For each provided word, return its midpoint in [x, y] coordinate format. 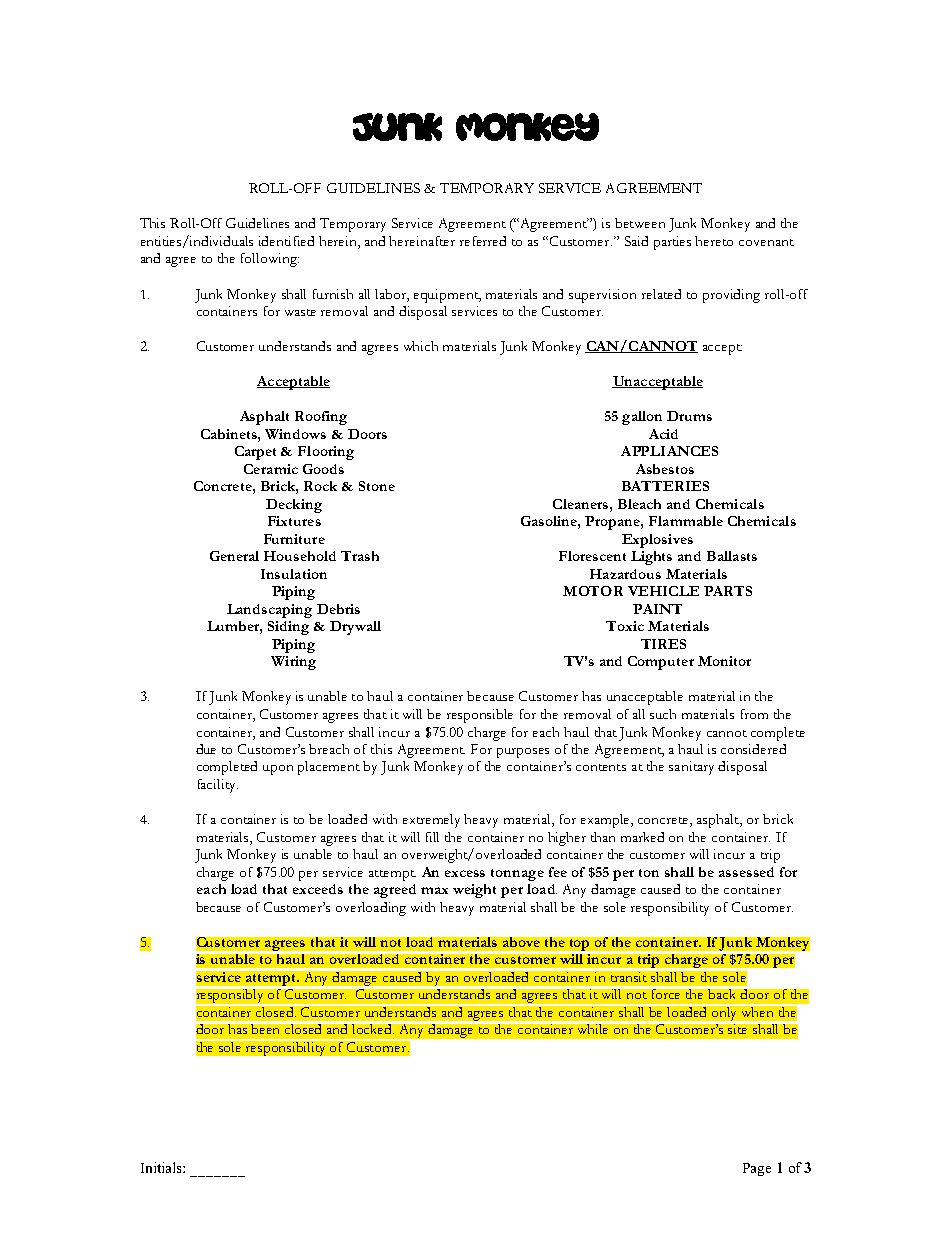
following [270, 260]
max [434, 890]
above [521, 942]
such [663, 714]
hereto [714, 241]
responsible [480, 716]
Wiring [293, 663]
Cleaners [582, 504]
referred [483, 241]
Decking [294, 506]
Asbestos [665, 469]
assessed [746, 872]
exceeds [318, 889]
